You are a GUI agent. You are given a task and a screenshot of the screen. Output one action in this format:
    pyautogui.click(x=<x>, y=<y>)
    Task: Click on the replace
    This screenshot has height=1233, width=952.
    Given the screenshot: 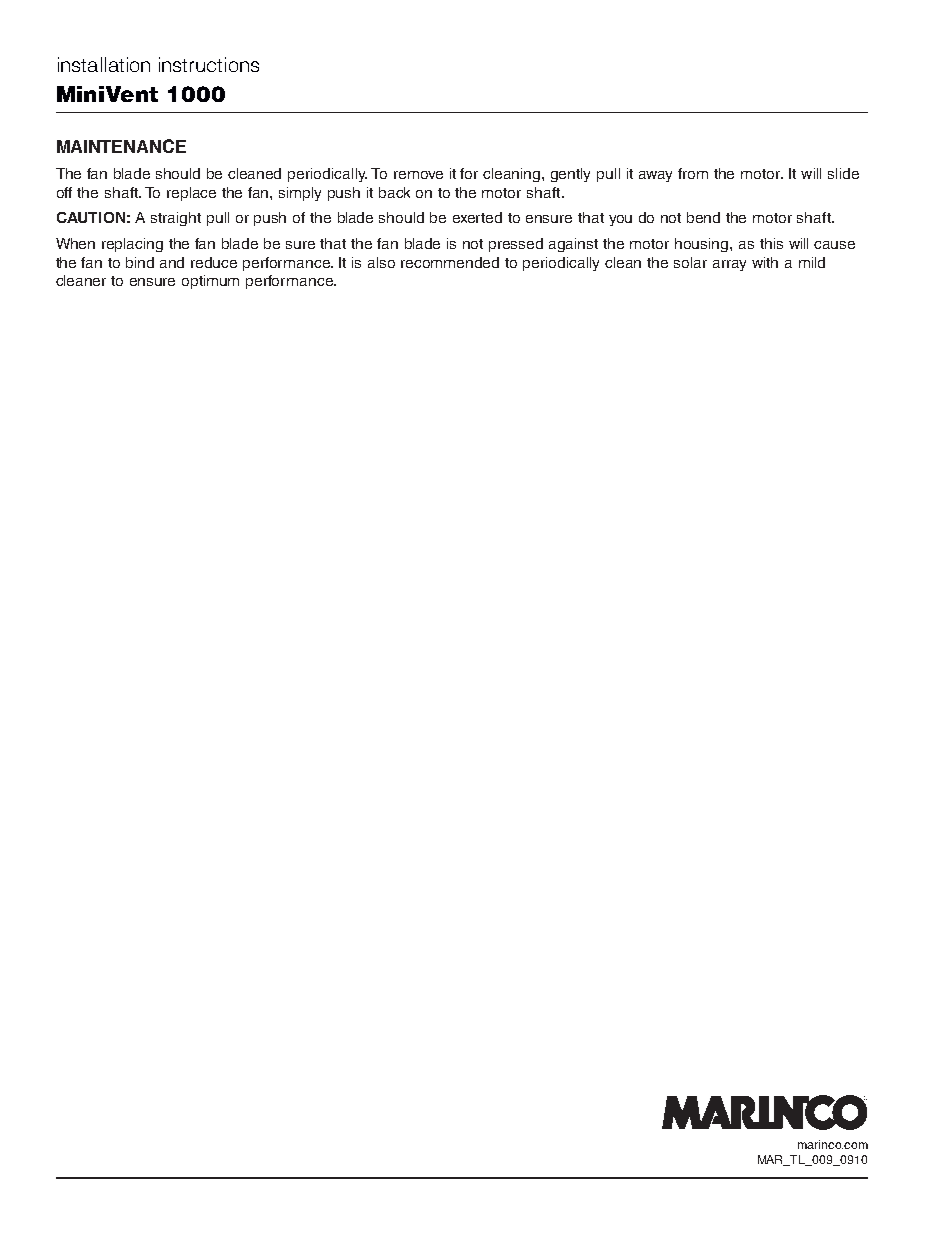 What is the action you would take?
    pyautogui.click(x=191, y=194)
